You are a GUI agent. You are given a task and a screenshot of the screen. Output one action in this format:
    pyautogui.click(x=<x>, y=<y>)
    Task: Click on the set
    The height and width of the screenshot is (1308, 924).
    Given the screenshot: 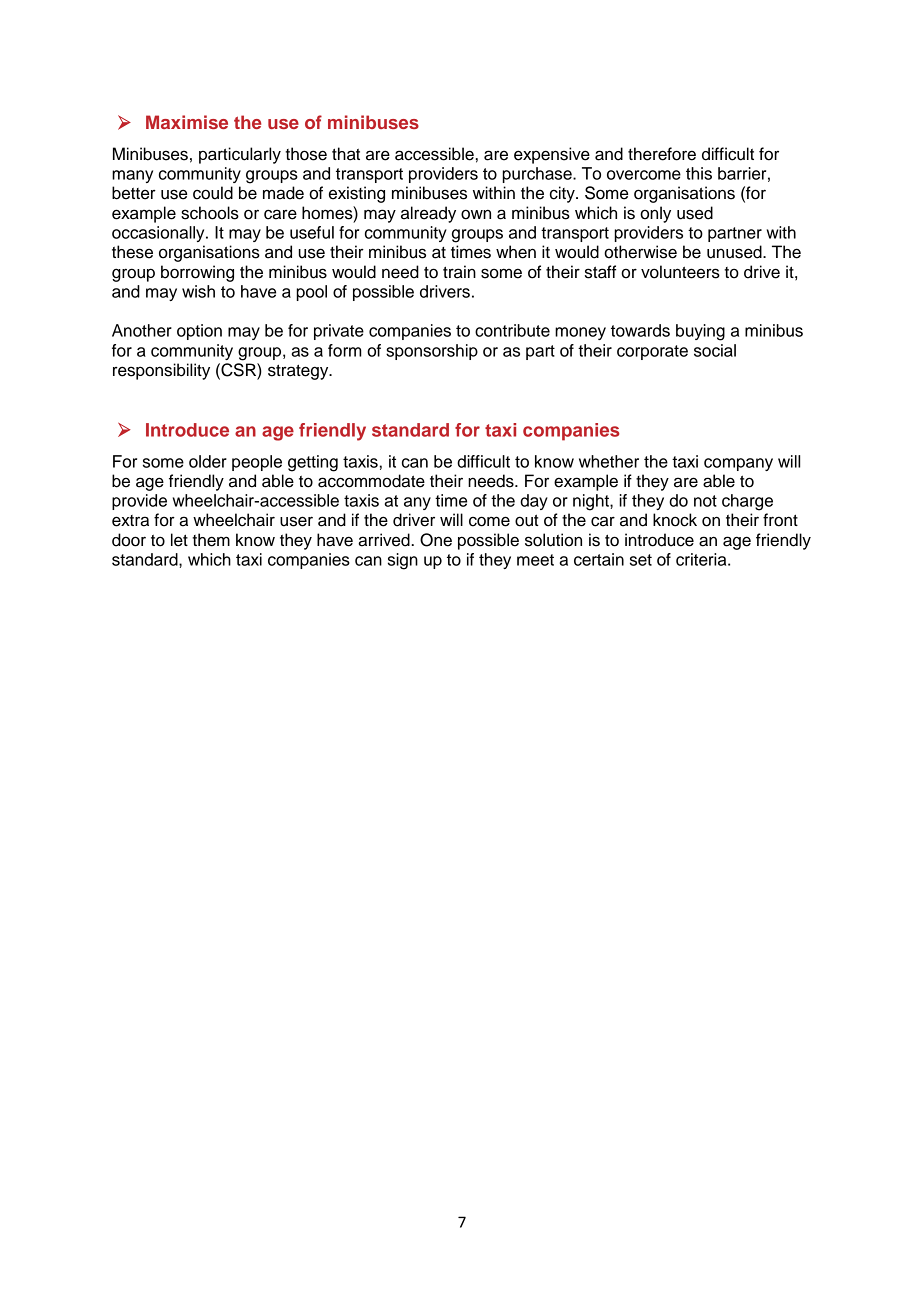 What is the action you would take?
    pyautogui.click(x=641, y=560)
